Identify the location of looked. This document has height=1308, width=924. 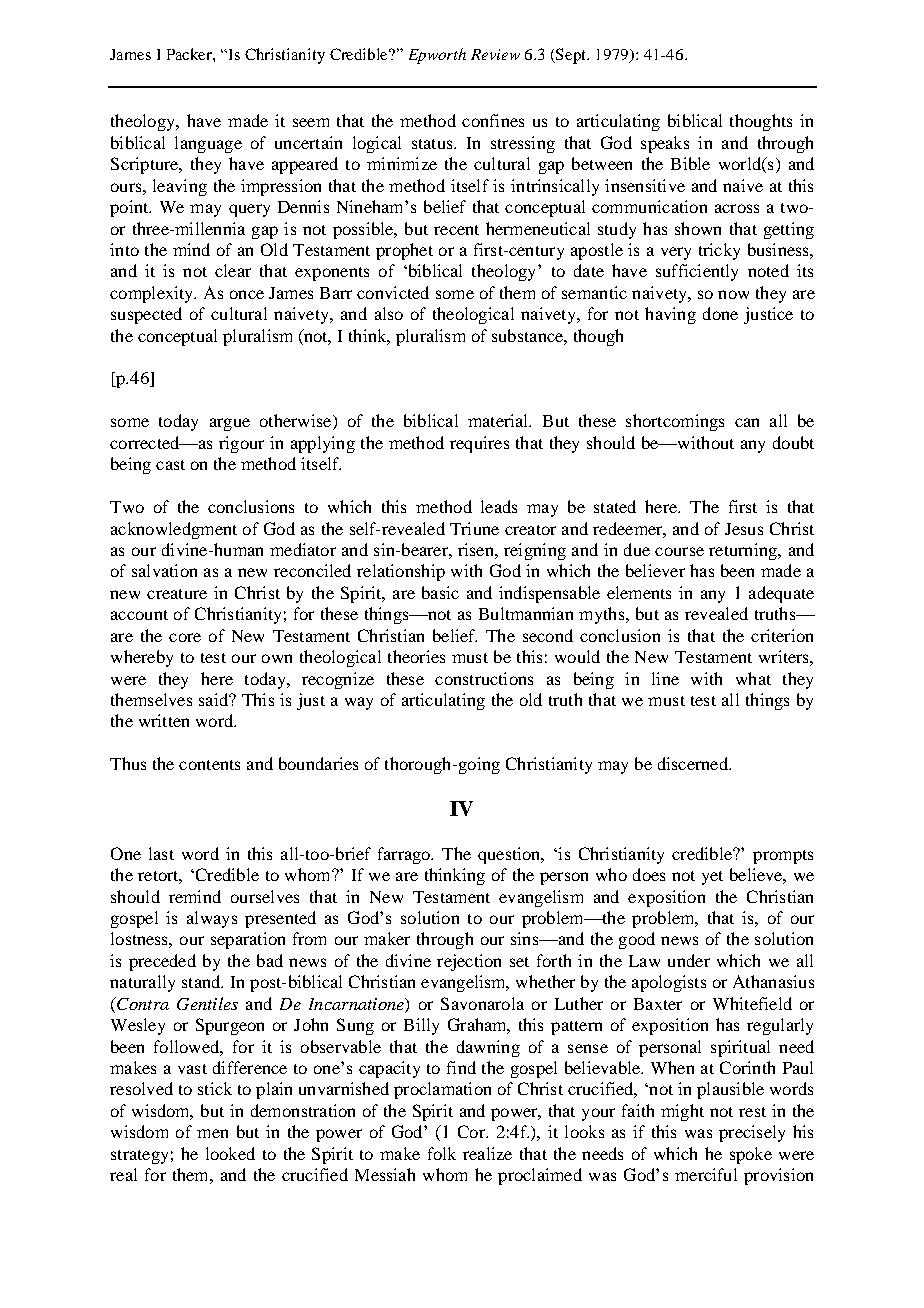
(230, 1153).
